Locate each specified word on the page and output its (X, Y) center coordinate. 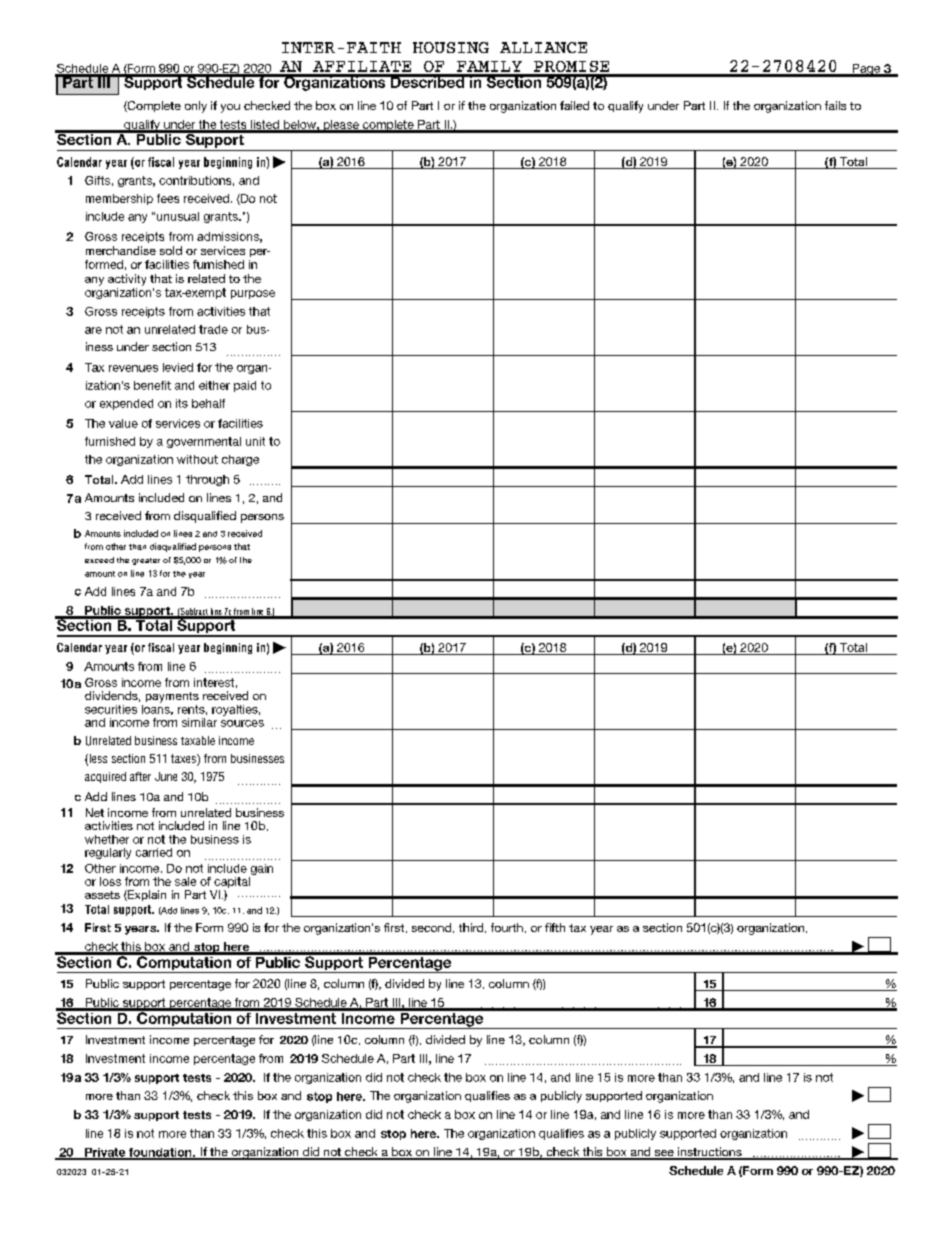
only (196, 107)
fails (835, 105)
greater (146, 561)
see (664, 1154)
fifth (555, 927)
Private (105, 1153)
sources (242, 723)
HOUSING (451, 47)
